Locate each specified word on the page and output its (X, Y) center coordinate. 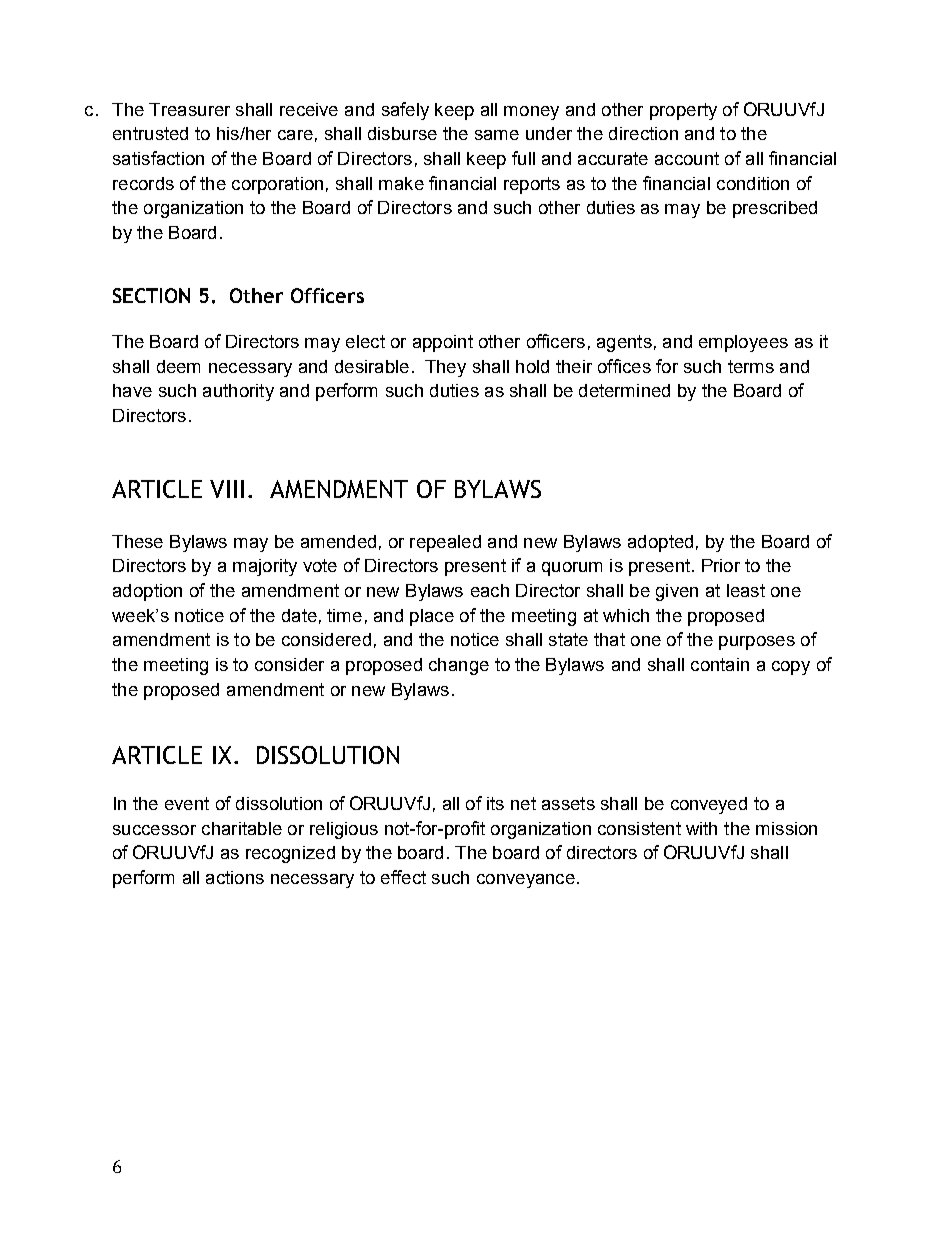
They (445, 368)
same (497, 135)
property (683, 111)
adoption (147, 592)
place (432, 617)
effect (403, 877)
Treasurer (189, 109)
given (677, 592)
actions (235, 877)
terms (751, 366)
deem (178, 366)
